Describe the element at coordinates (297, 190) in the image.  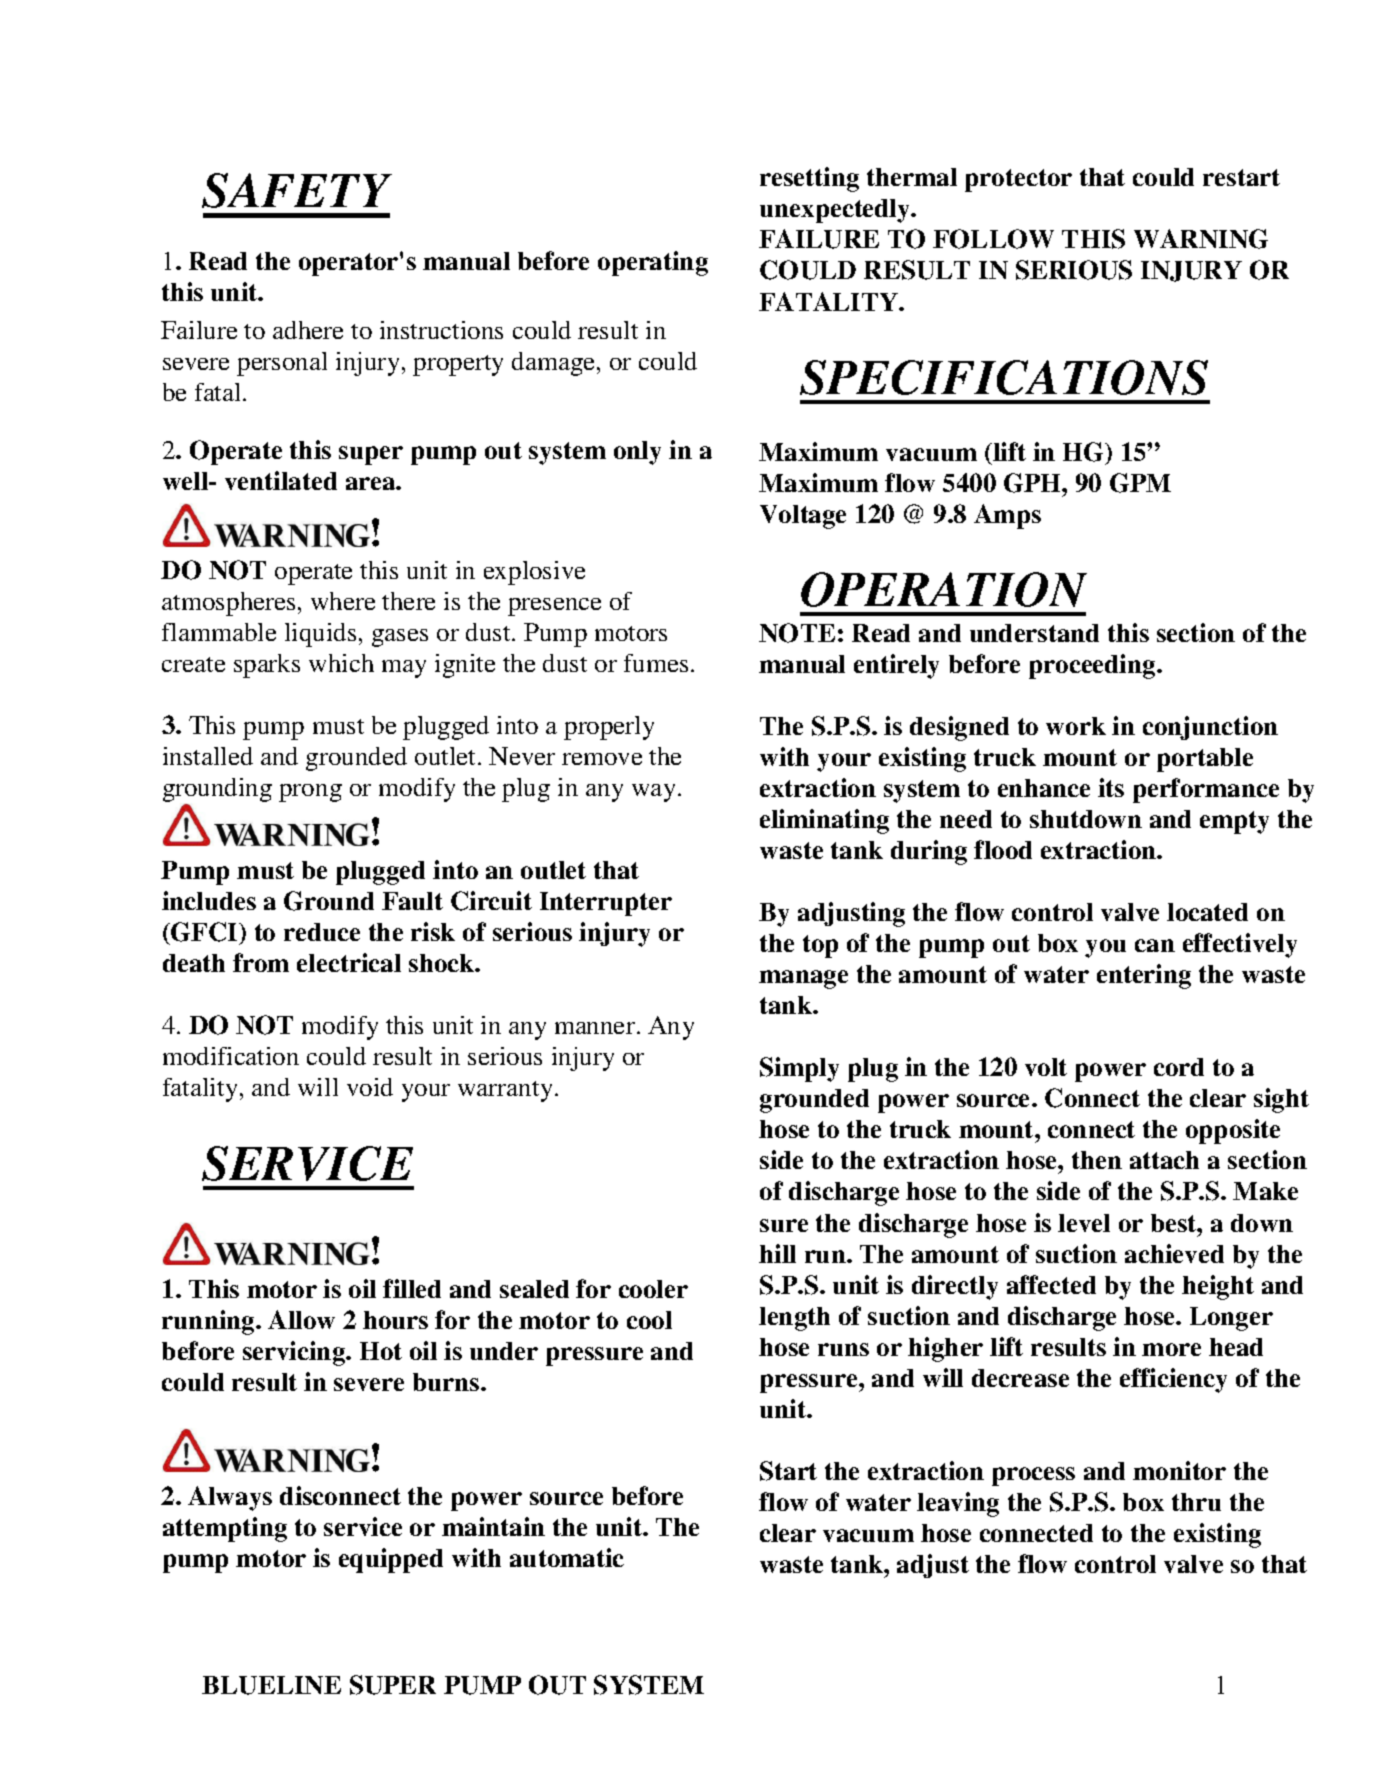
I see `SAFETY` at that location.
